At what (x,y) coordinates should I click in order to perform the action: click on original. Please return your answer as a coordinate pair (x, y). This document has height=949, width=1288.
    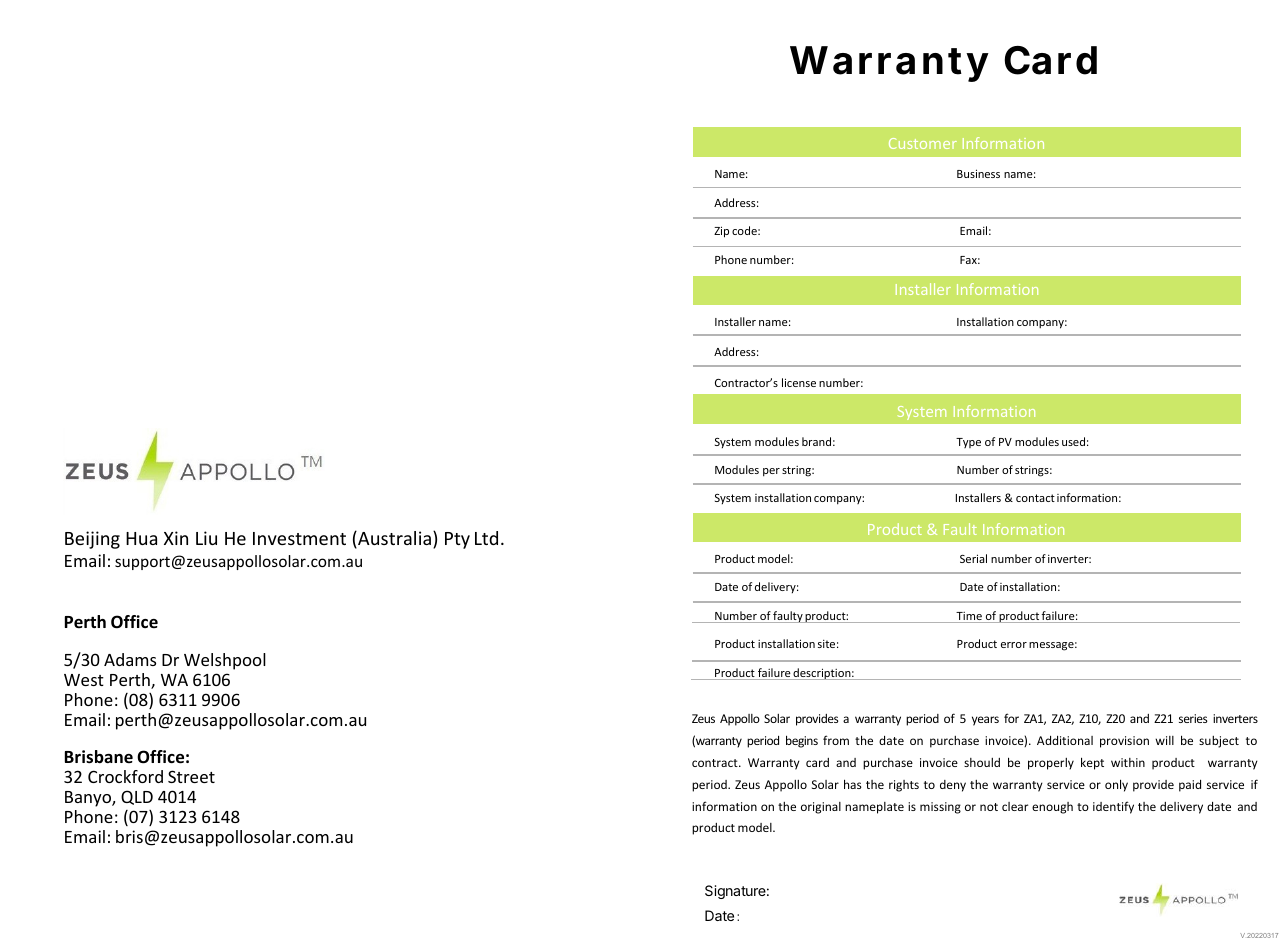
    Looking at the image, I should click on (821, 808).
